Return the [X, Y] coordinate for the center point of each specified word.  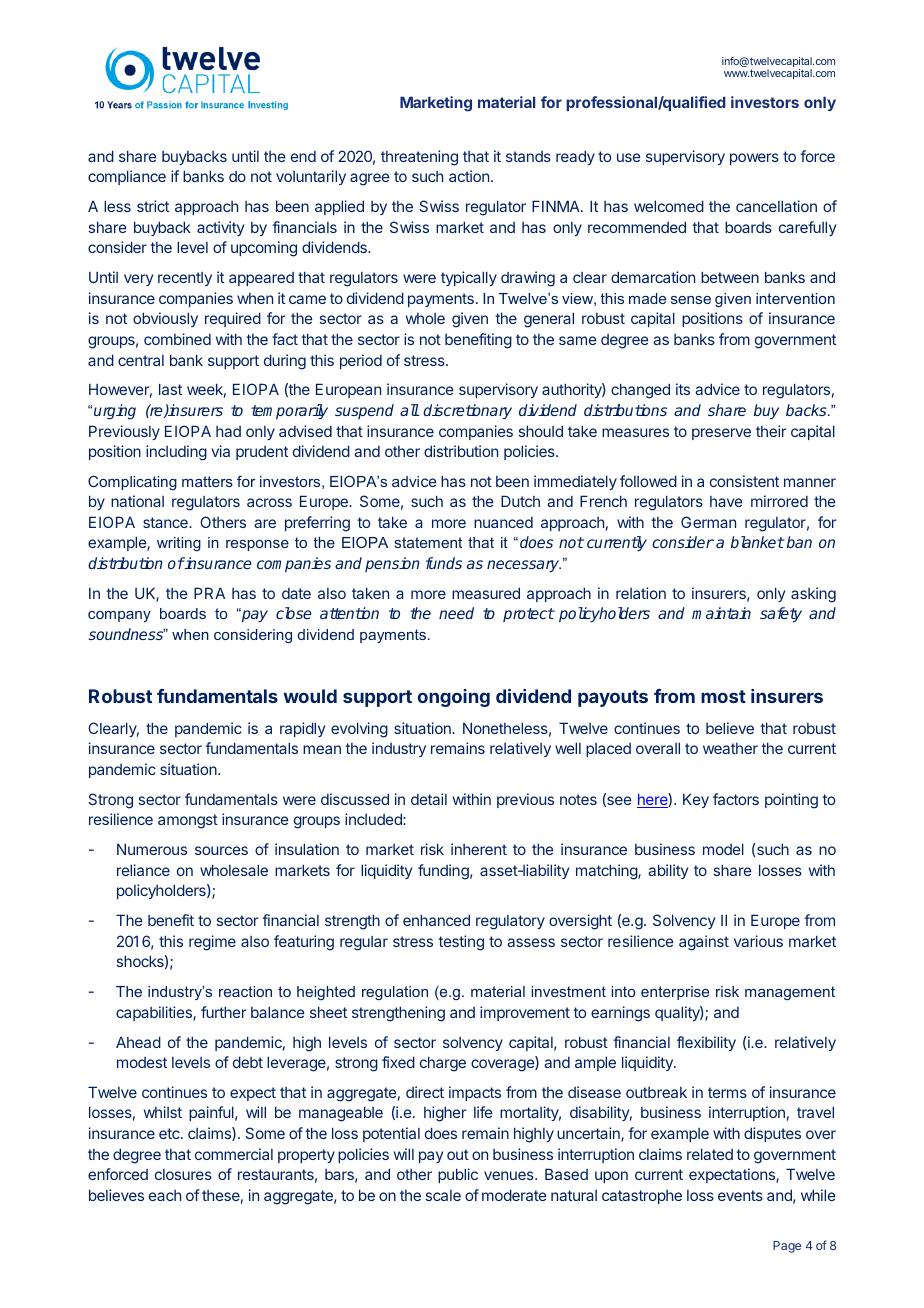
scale [443, 1195]
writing [179, 544]
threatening [419, 158]
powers [754, 159]
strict [153, 206]
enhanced [436, 920]
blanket [757, 542]
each [165, 1195]
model [723, 849]
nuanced [503, 522]
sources [221, 850]
